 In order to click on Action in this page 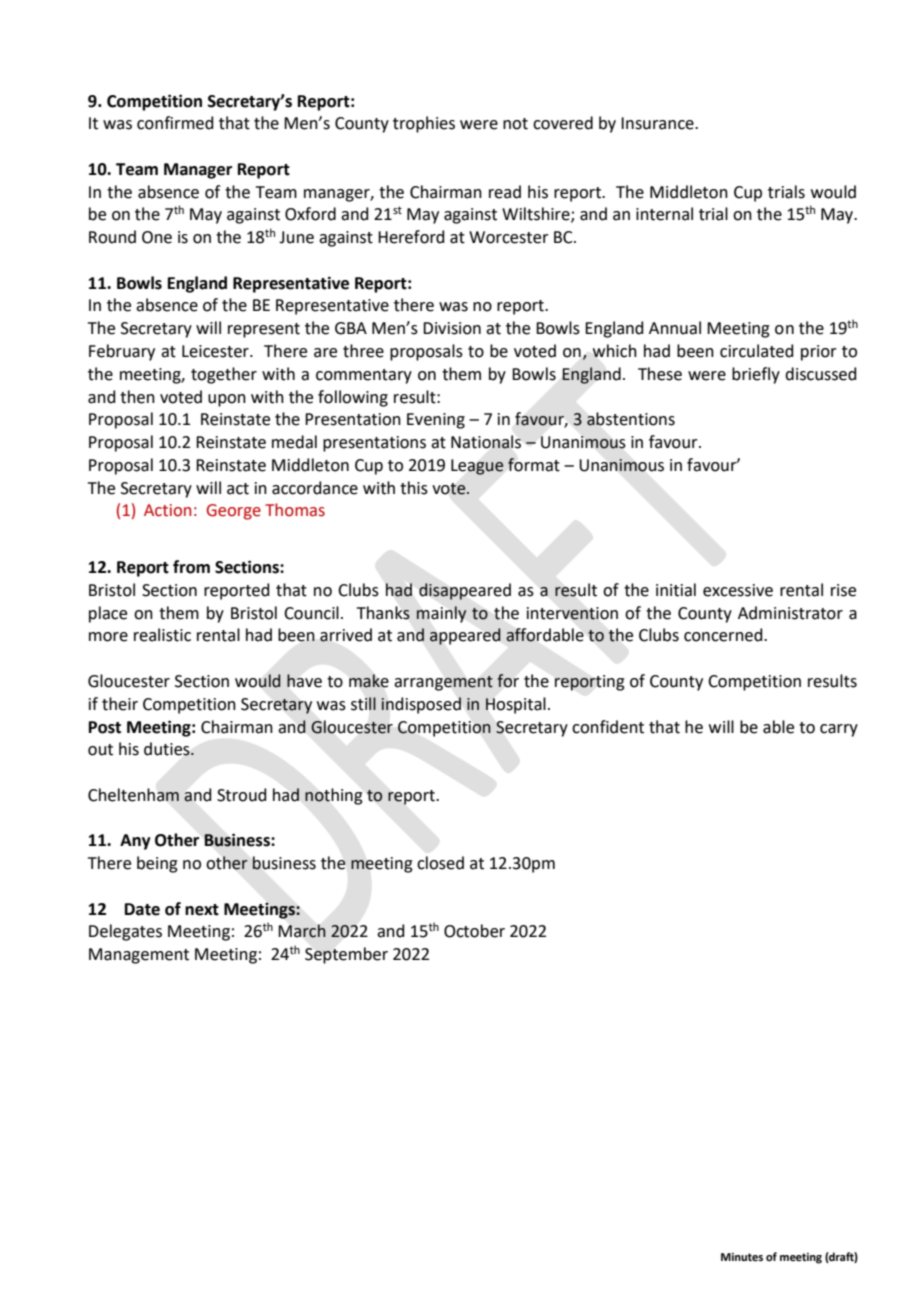, I will do `click(167, 510)`.
